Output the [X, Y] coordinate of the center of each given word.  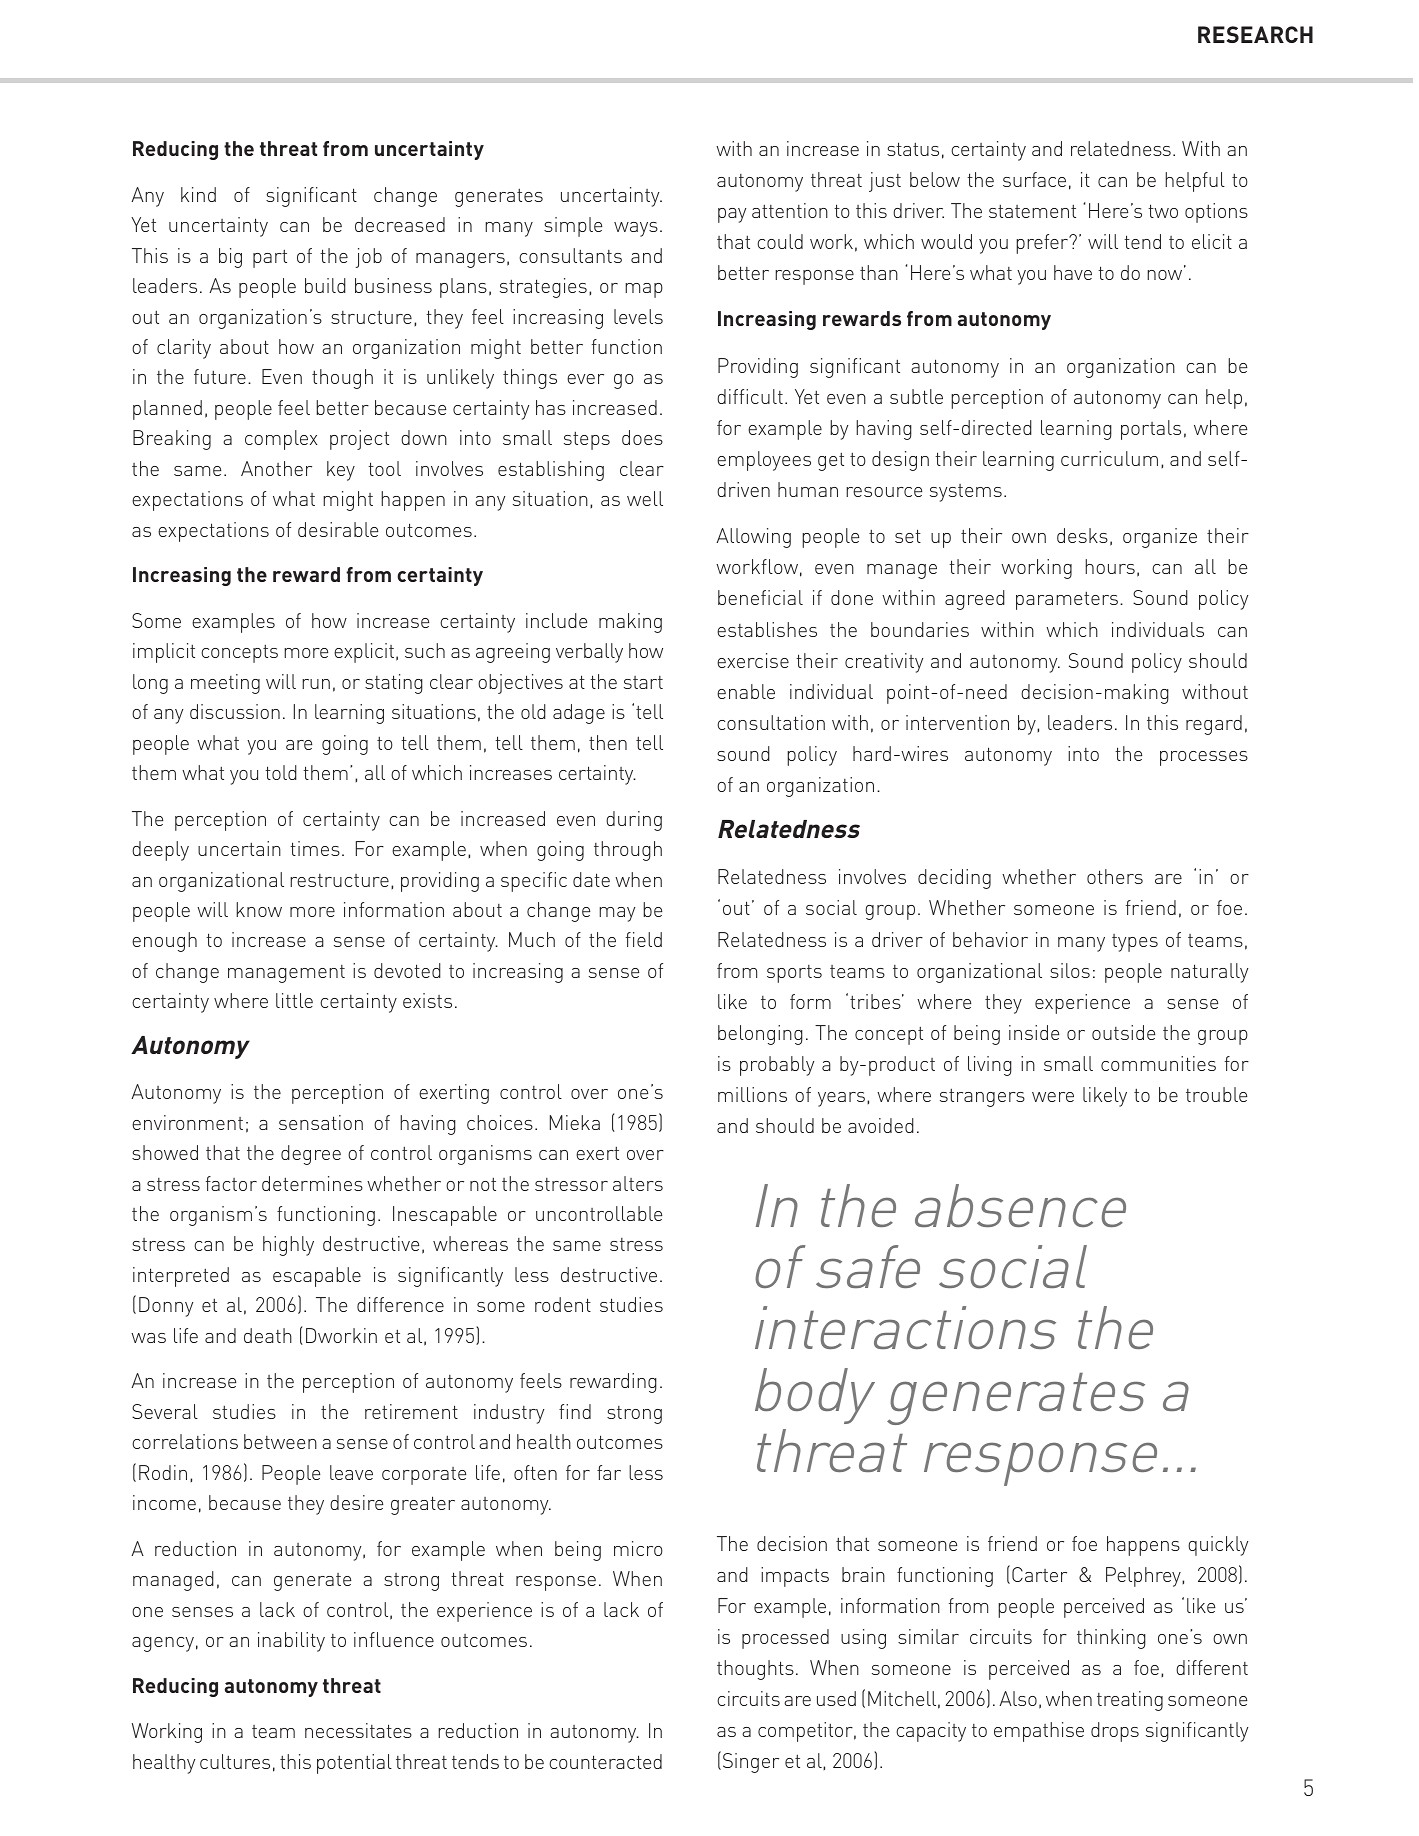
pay [732, 215]
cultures [235, 1761]
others [1115, 876]
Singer [751, 1763]
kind [198, 194]
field [644, 939]
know [259, 909]
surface [1034, 179]
